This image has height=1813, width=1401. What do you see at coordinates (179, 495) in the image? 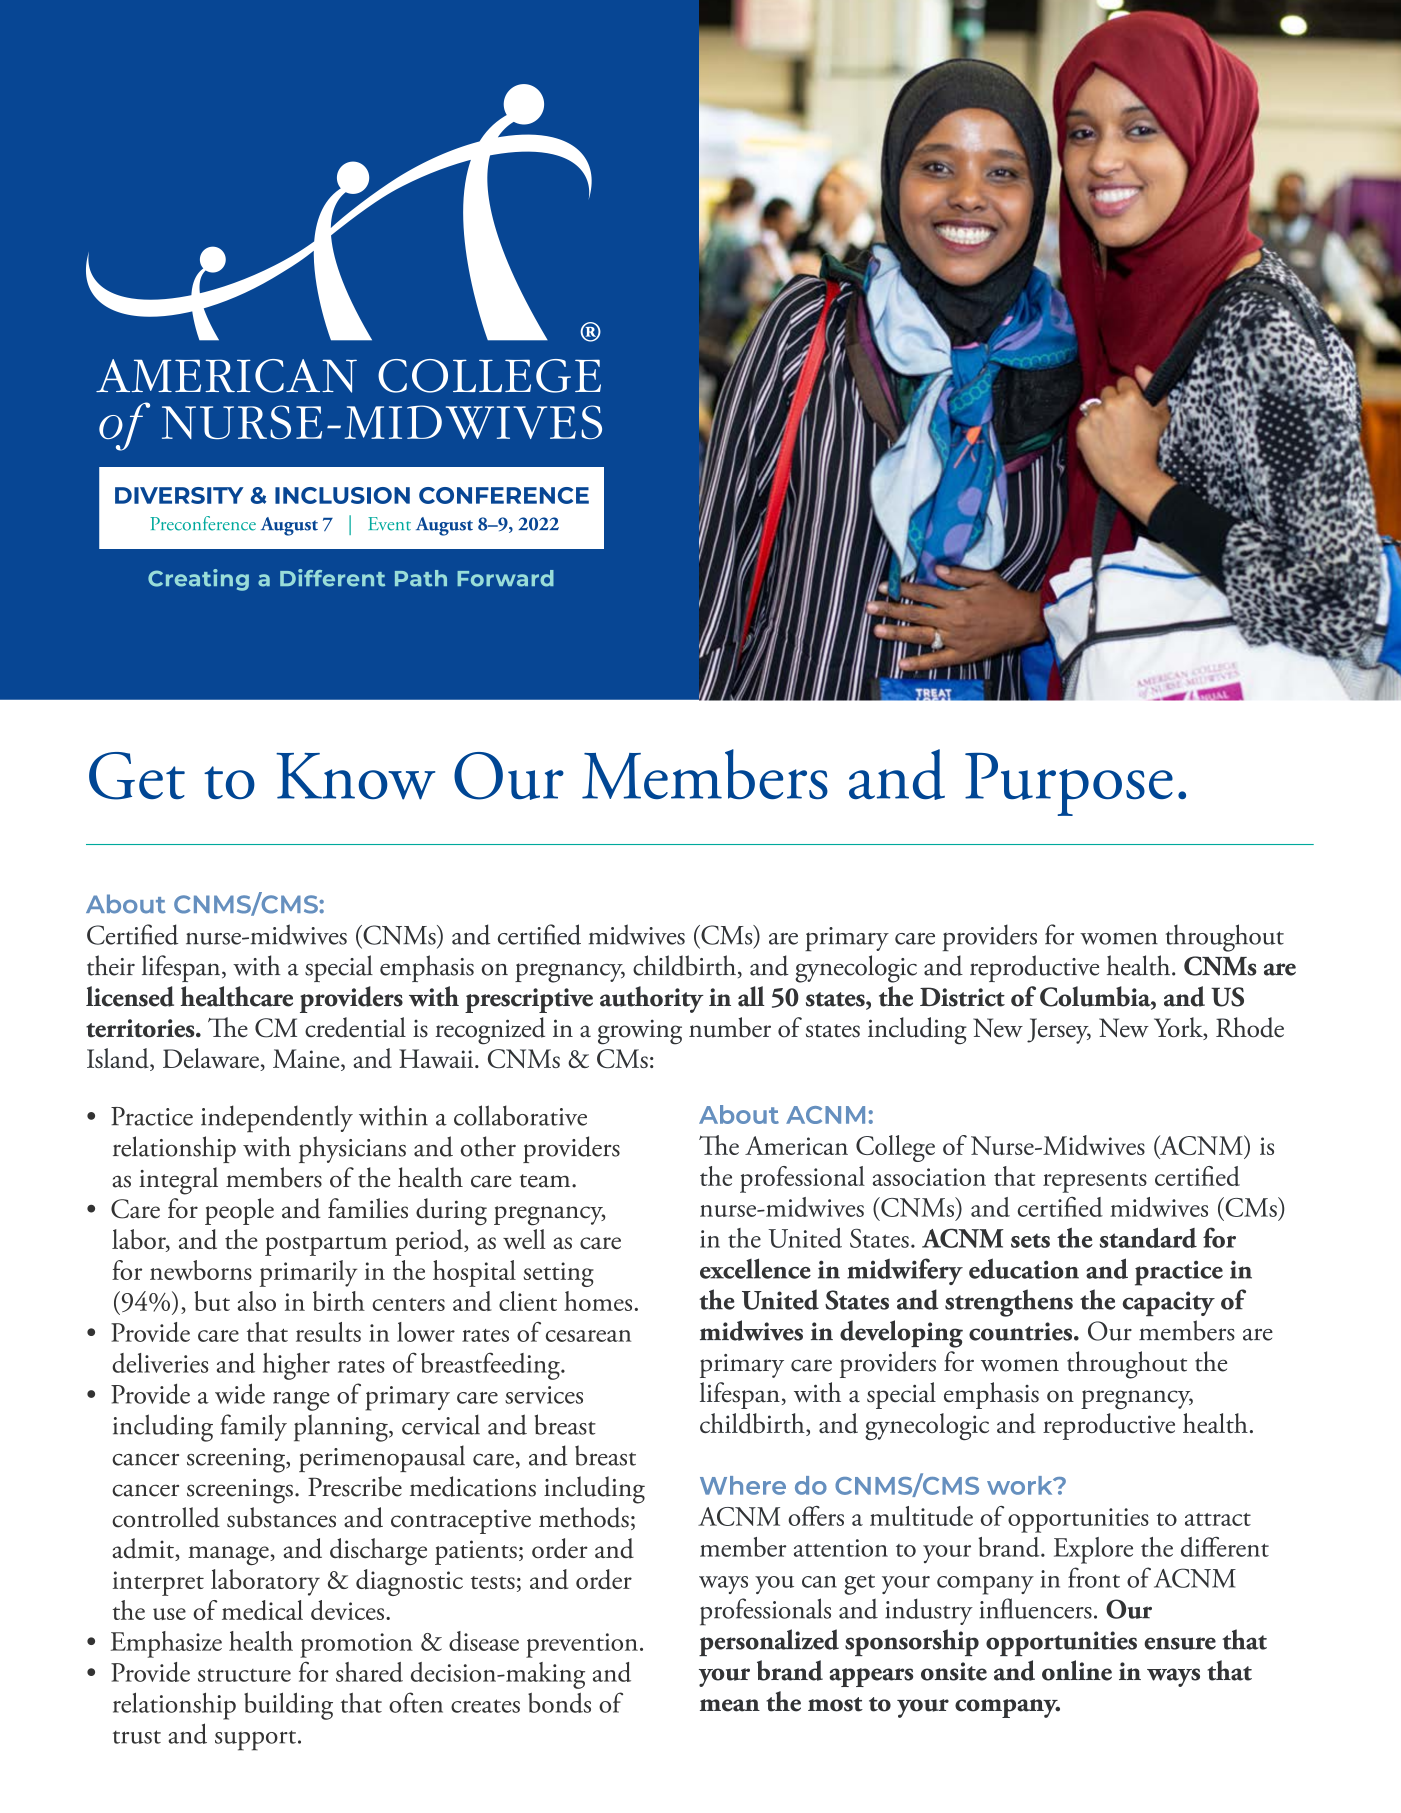
I see `DIVERSITY` at bounding box center [179, 495].
